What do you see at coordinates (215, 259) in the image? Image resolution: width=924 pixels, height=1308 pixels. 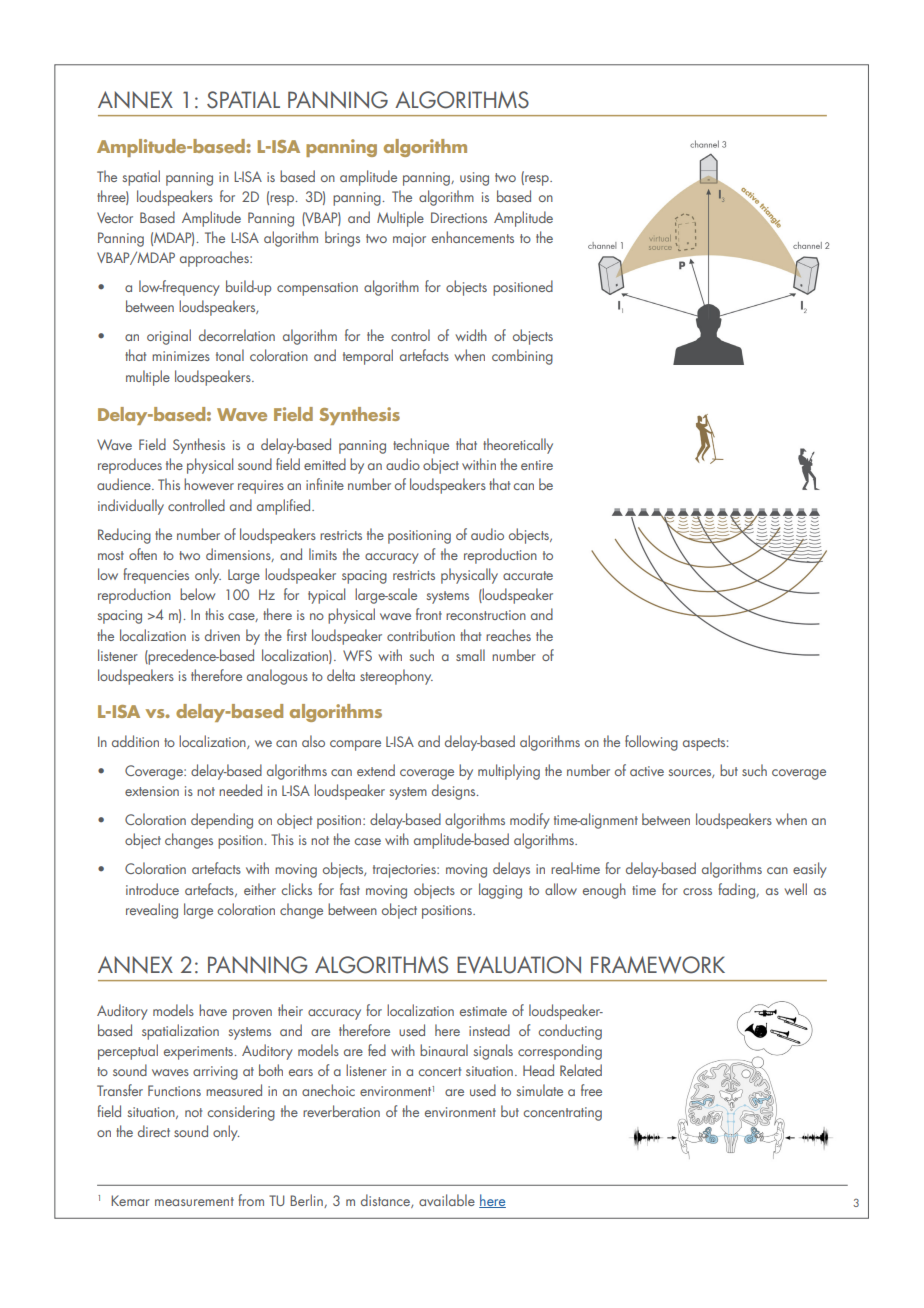 I see `approaches` at bounding box center [215, 259].
